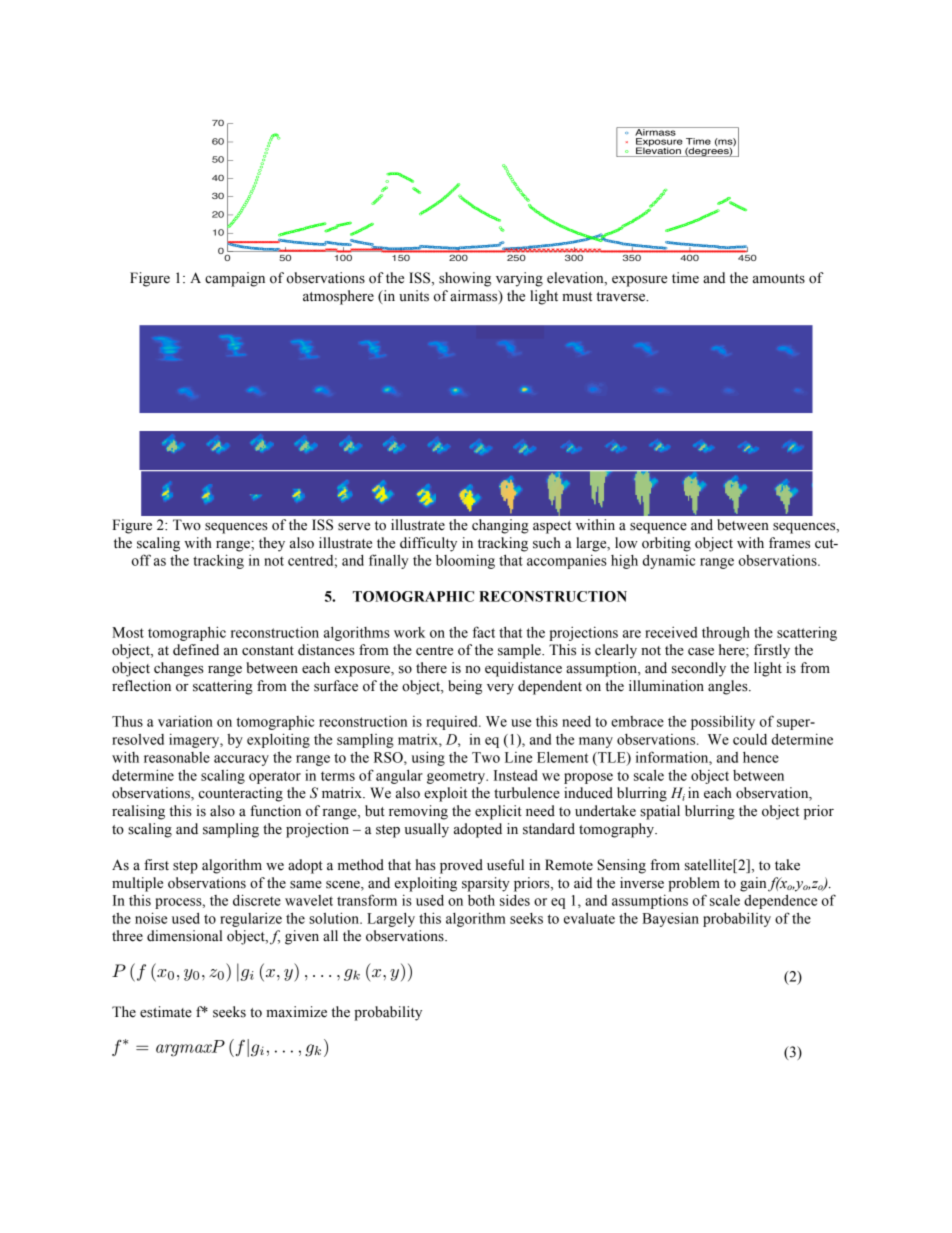 The width and height of the page is (952, 1233). I want to click on case, so click(701, 652).
